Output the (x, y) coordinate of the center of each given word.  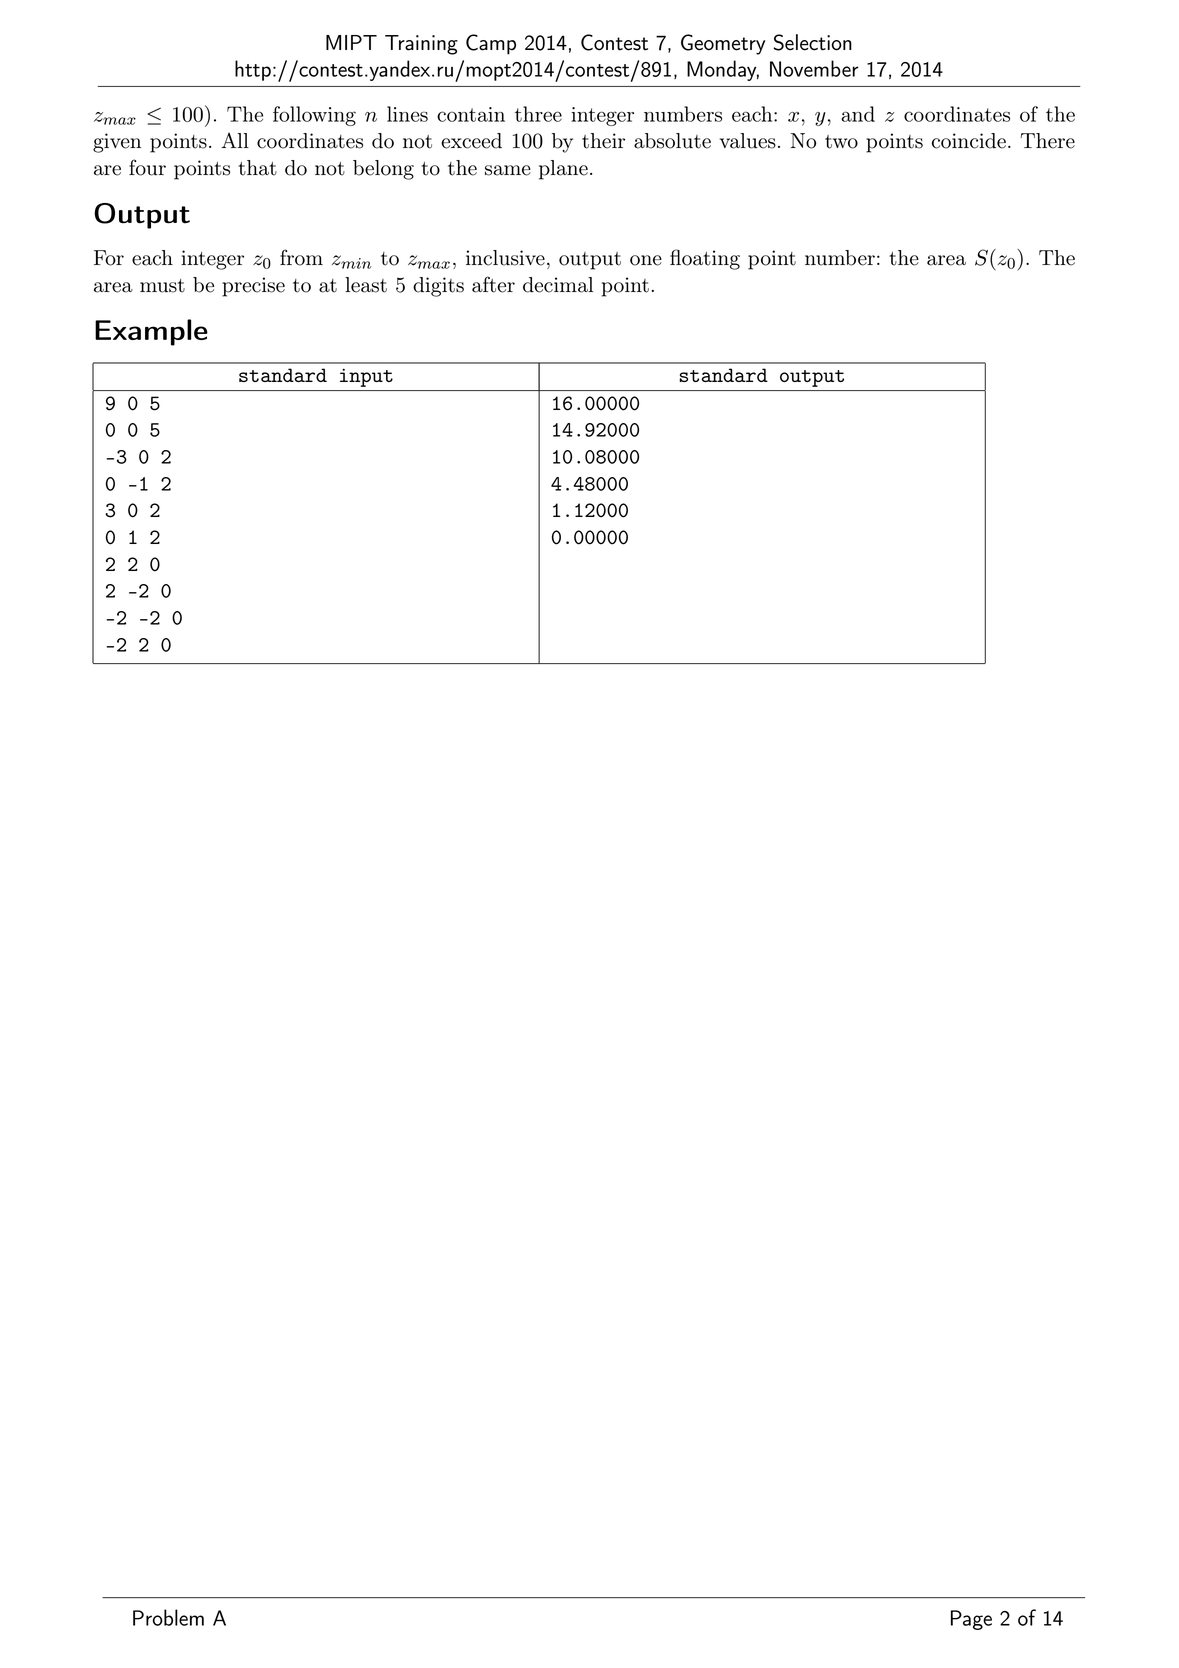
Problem (168, 1617)
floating (705, 259)
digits (438, 287)
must (162, 286)
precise (253, 287)
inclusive (505, 258)
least (366, 285)
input (366, 378)
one (646, 260)
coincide (969, 141)
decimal (558, 285)
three (538, 114)
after (493, 284)
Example (151, 332)
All (235, 140)
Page (971, 1620)
